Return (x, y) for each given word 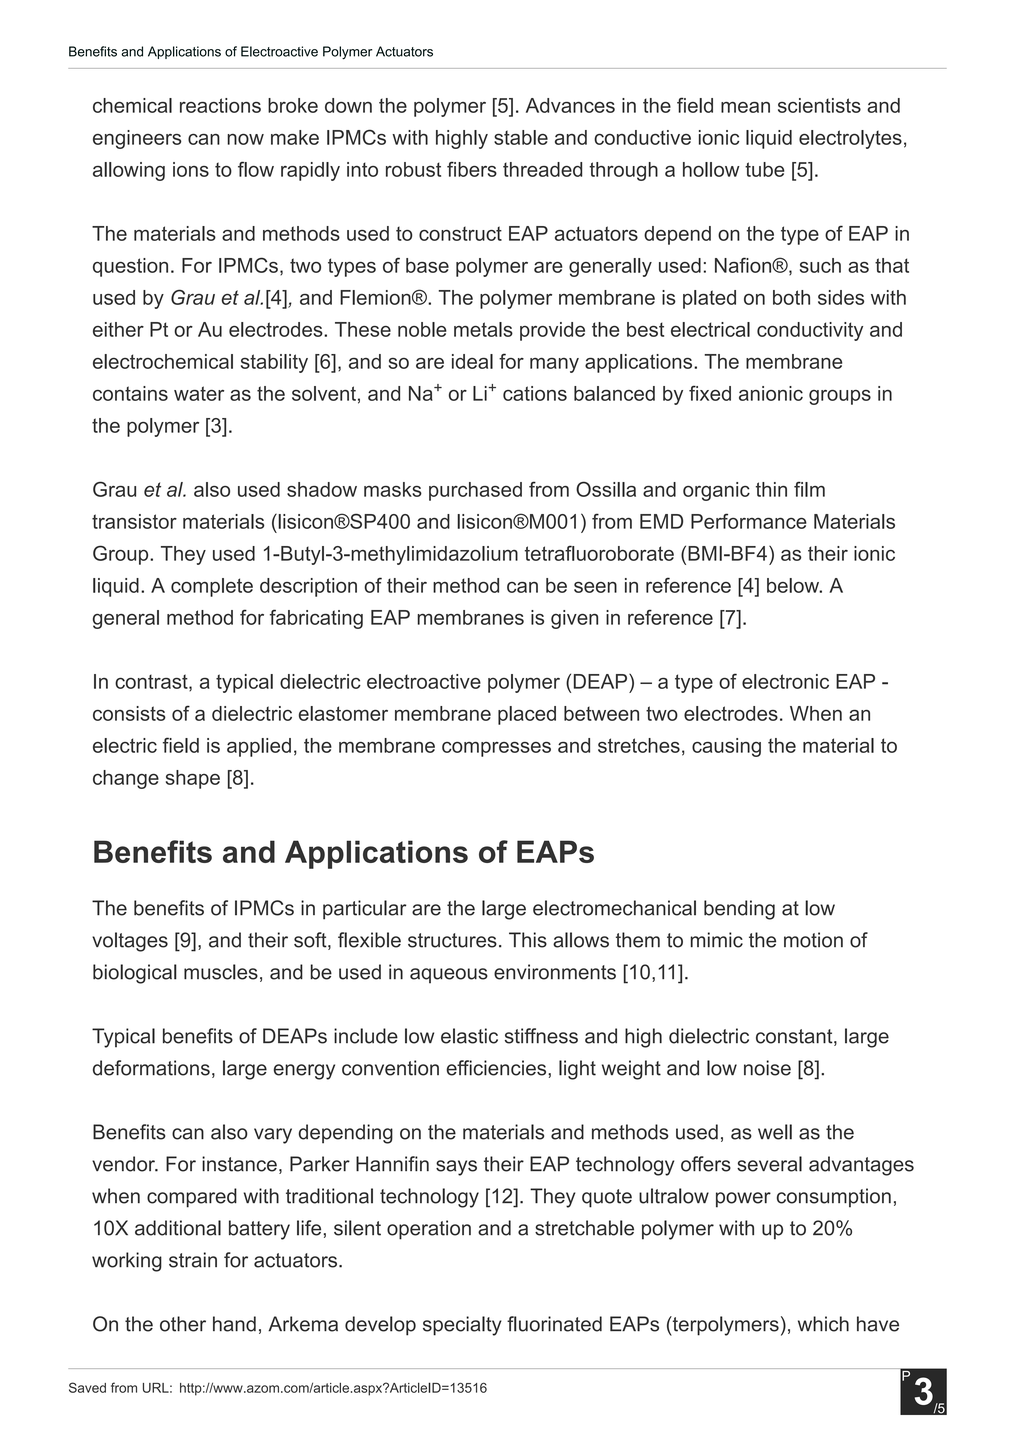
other (183, 1324)
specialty (462, 1326)
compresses (496, 749)
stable (521, 137)
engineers (137, 139)
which (823, 1324)
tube (765, 169)
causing (726, 747)
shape (193, 779)
